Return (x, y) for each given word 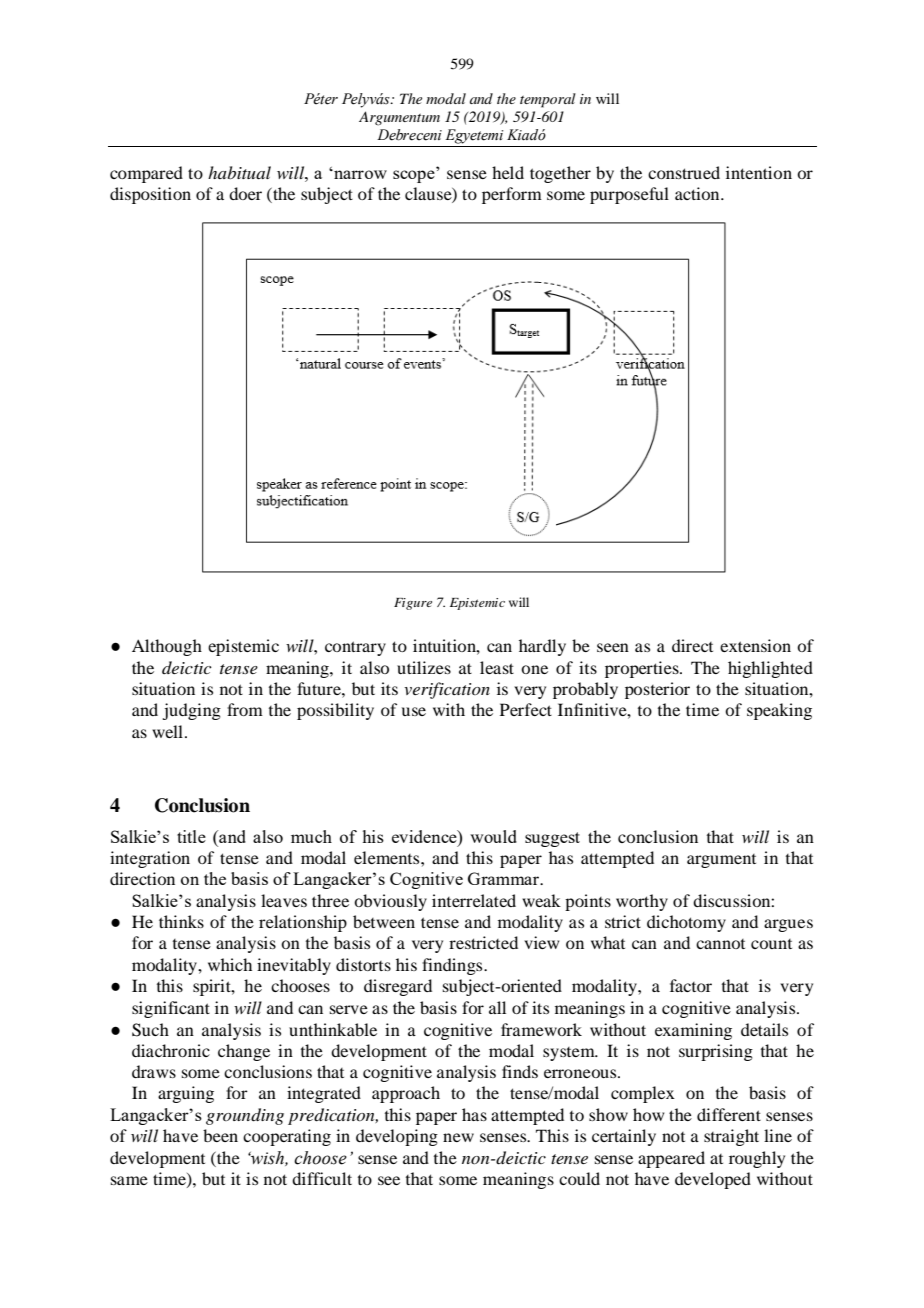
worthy (642, 902)
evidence (425, 836)
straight (731, 1137)
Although (167, 647)
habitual (239, 172)
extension (755, 645)
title (191, 836)
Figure (413, 604)
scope (415, 175)
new (458, 1137)
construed (684, 172)
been (220, 1135)
